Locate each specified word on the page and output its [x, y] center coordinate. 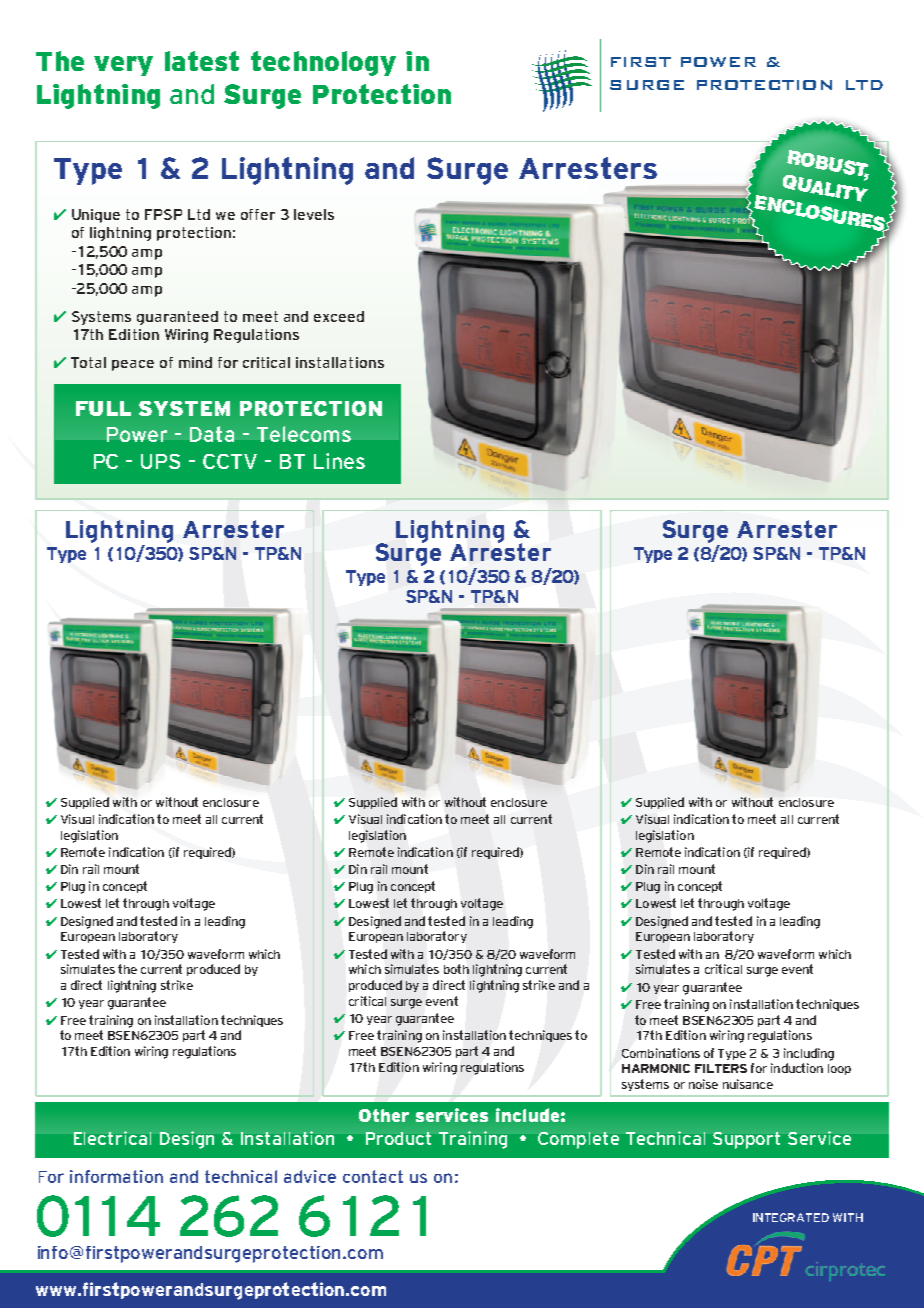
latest [202, 61]
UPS [160, 461]
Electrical [112, 1138]
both [456, 969]
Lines [339, 461]
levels [314, 214]
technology [323, 63]
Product [398, 1138]
